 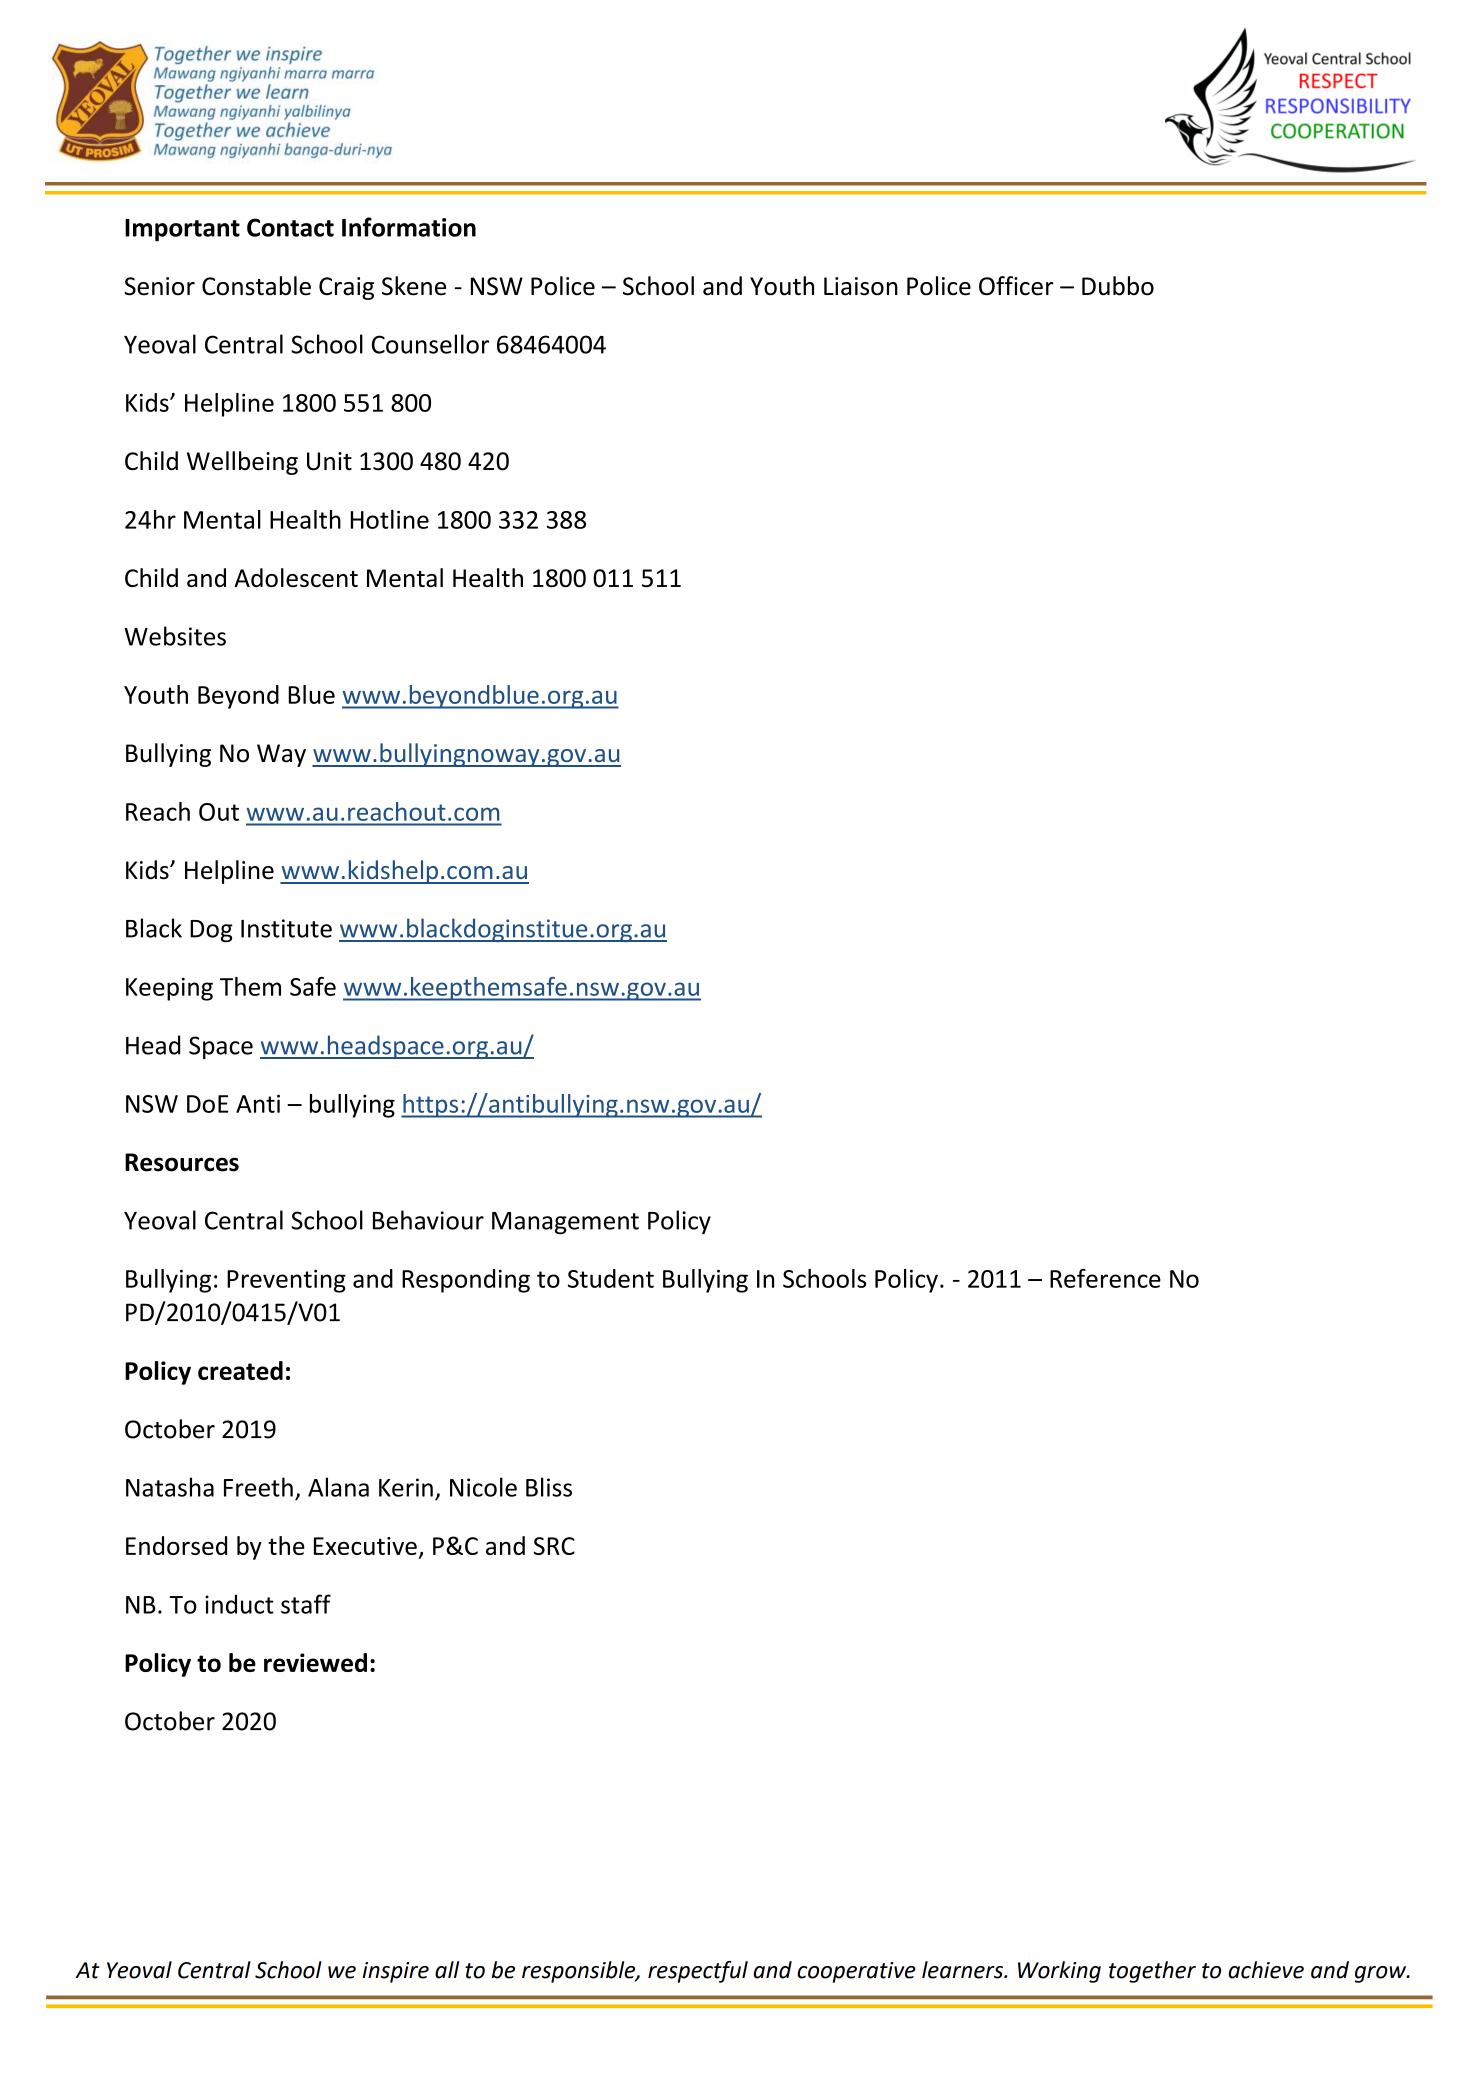 What do you see at coordinates (346, 288) in the page?
I see `Craig` at bounding box center [346, 288].
